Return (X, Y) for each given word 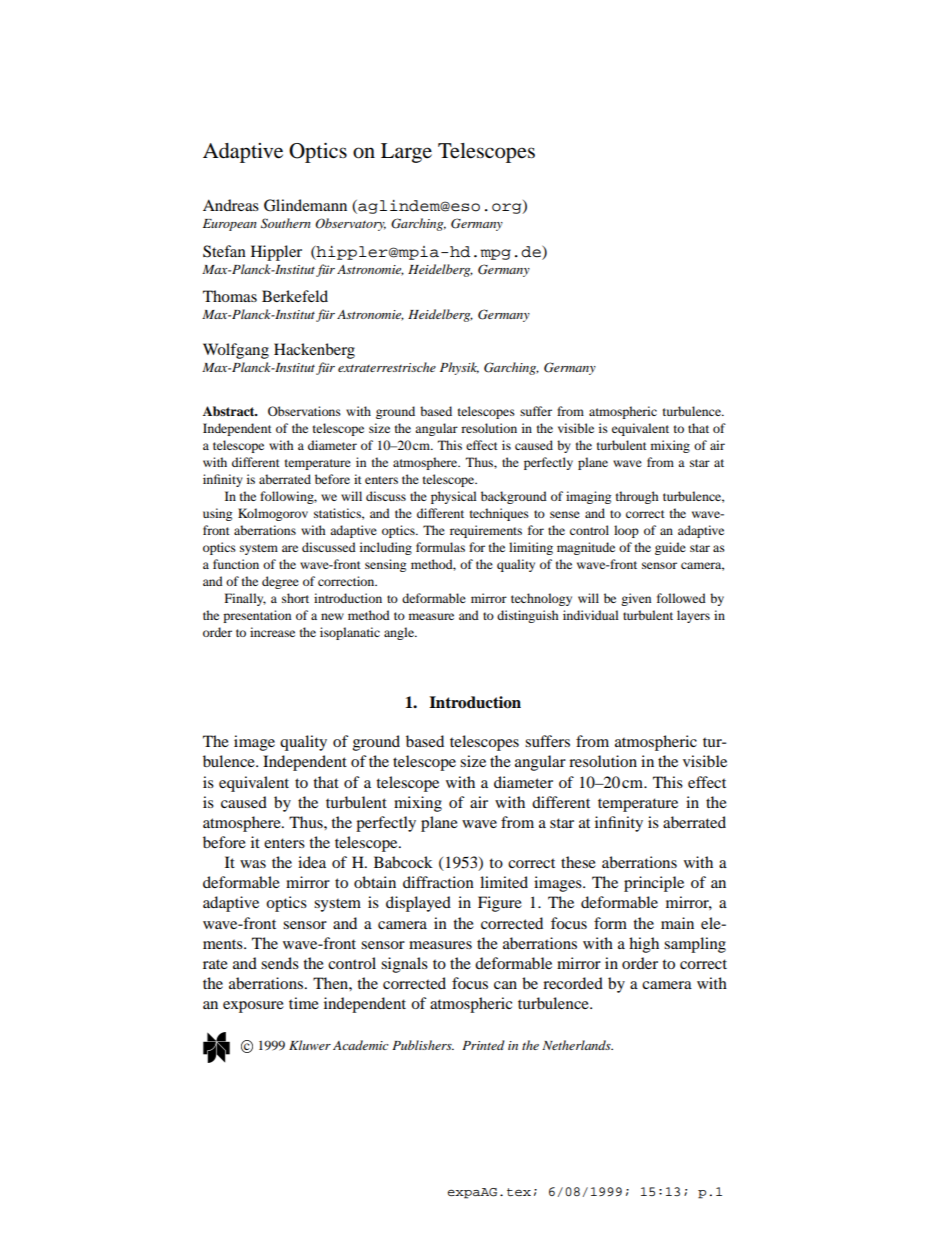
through (637, 497)
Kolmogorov (273, 514)
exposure (253, 1007)
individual (591, 615)
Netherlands (577, 1045)
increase (272, 632)
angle (400, 633)
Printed (483, 1045)
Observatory (350, 224)
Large (406, 153)
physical (454, 497)
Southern (286, 223)
